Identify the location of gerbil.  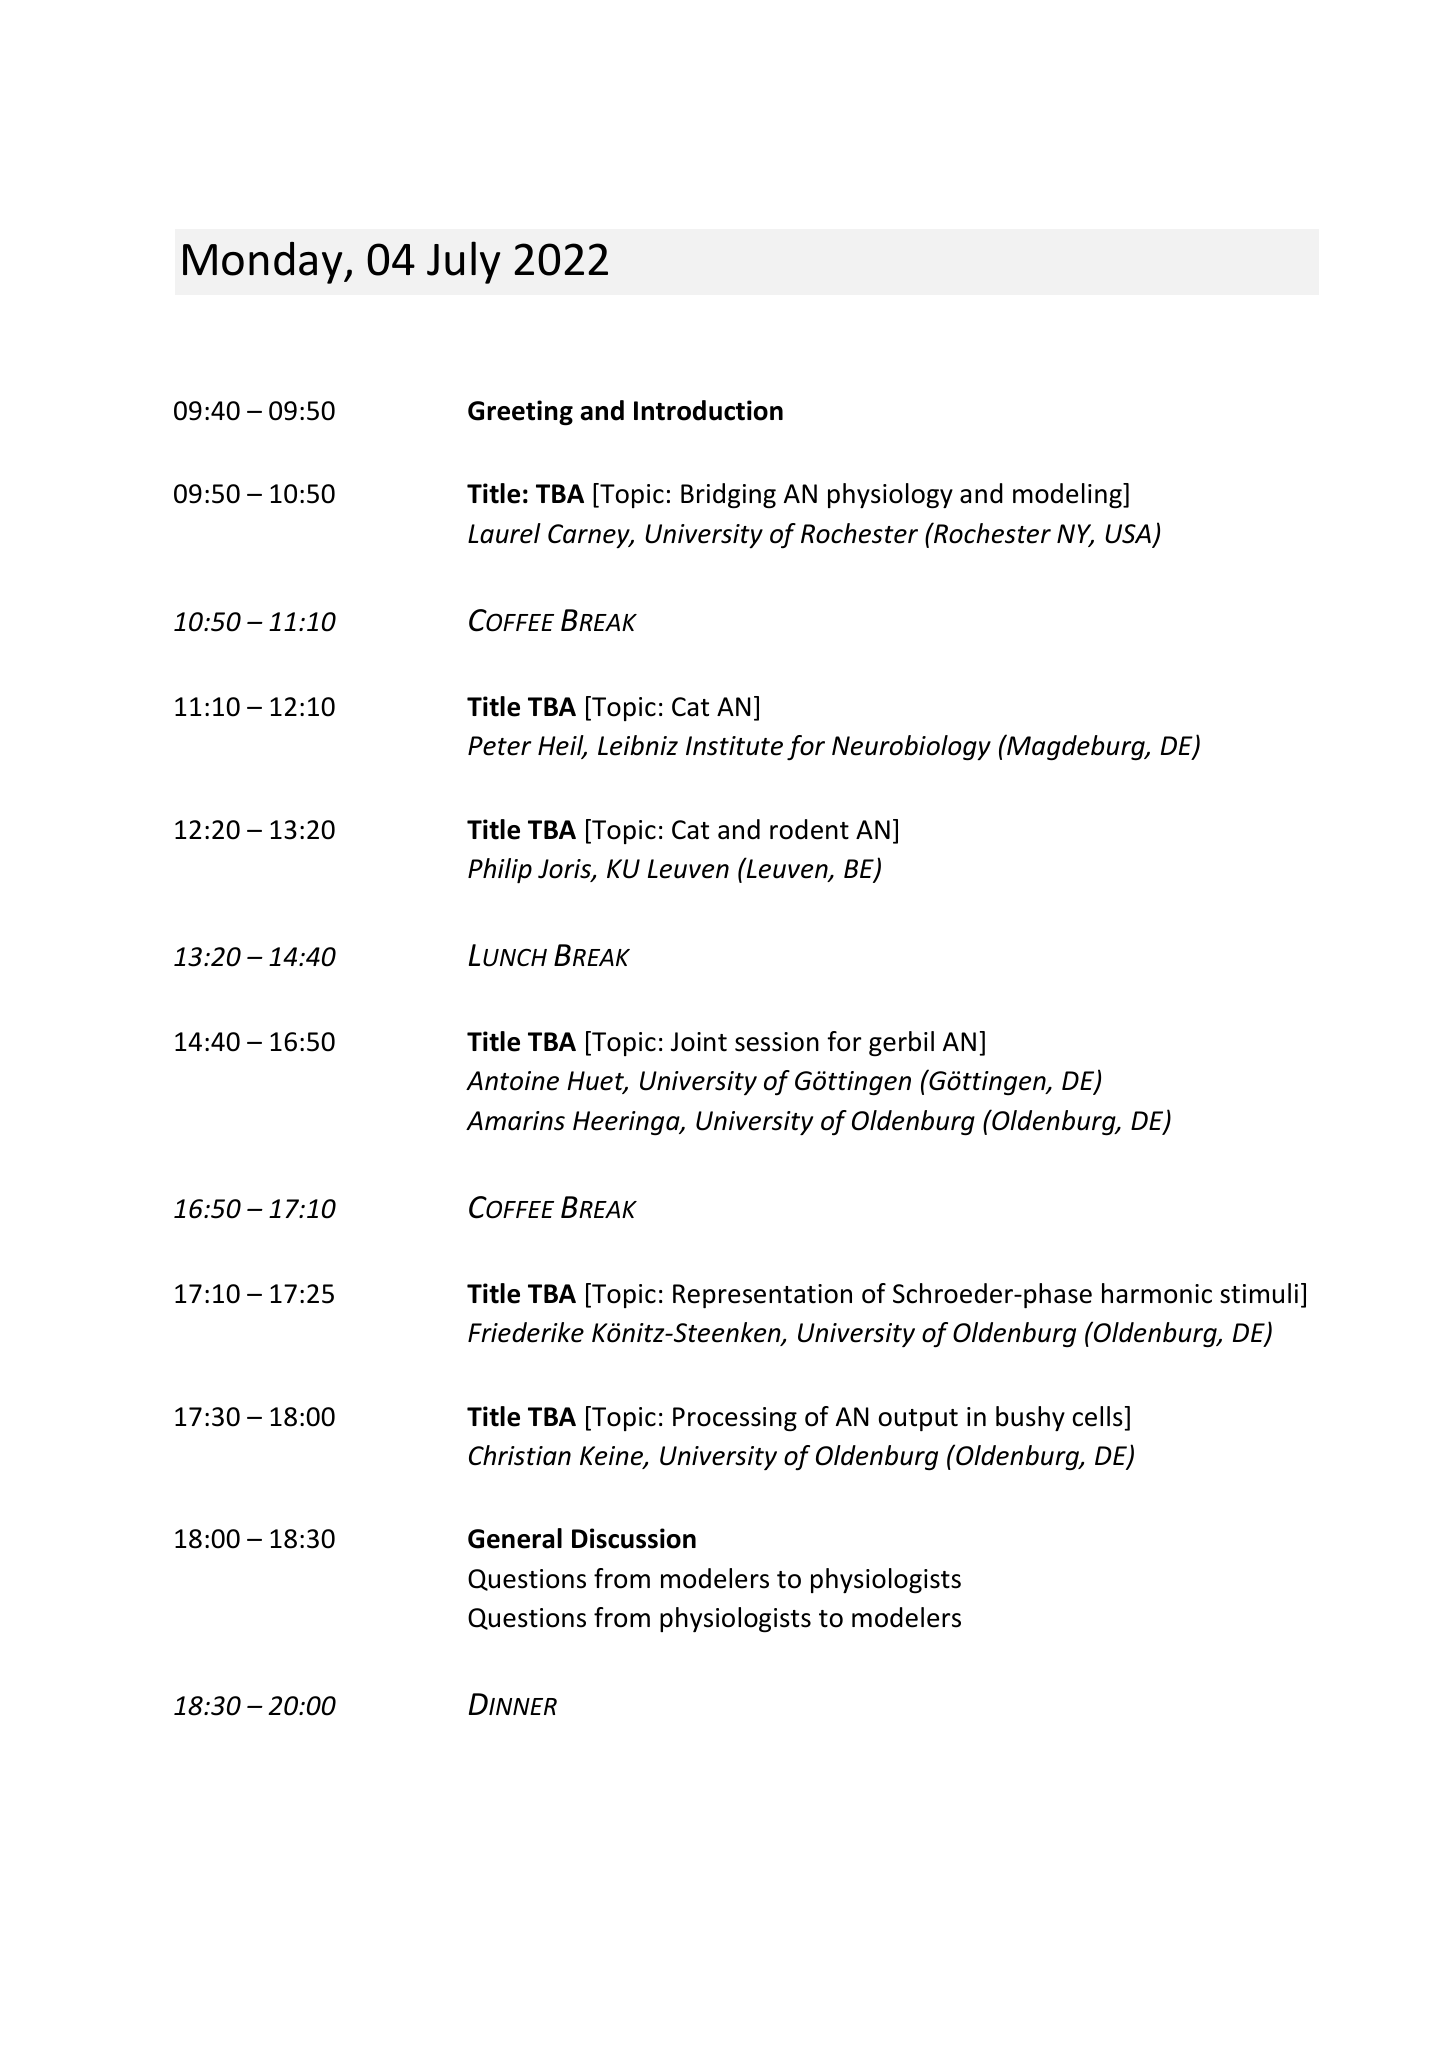
(901, 1044).
